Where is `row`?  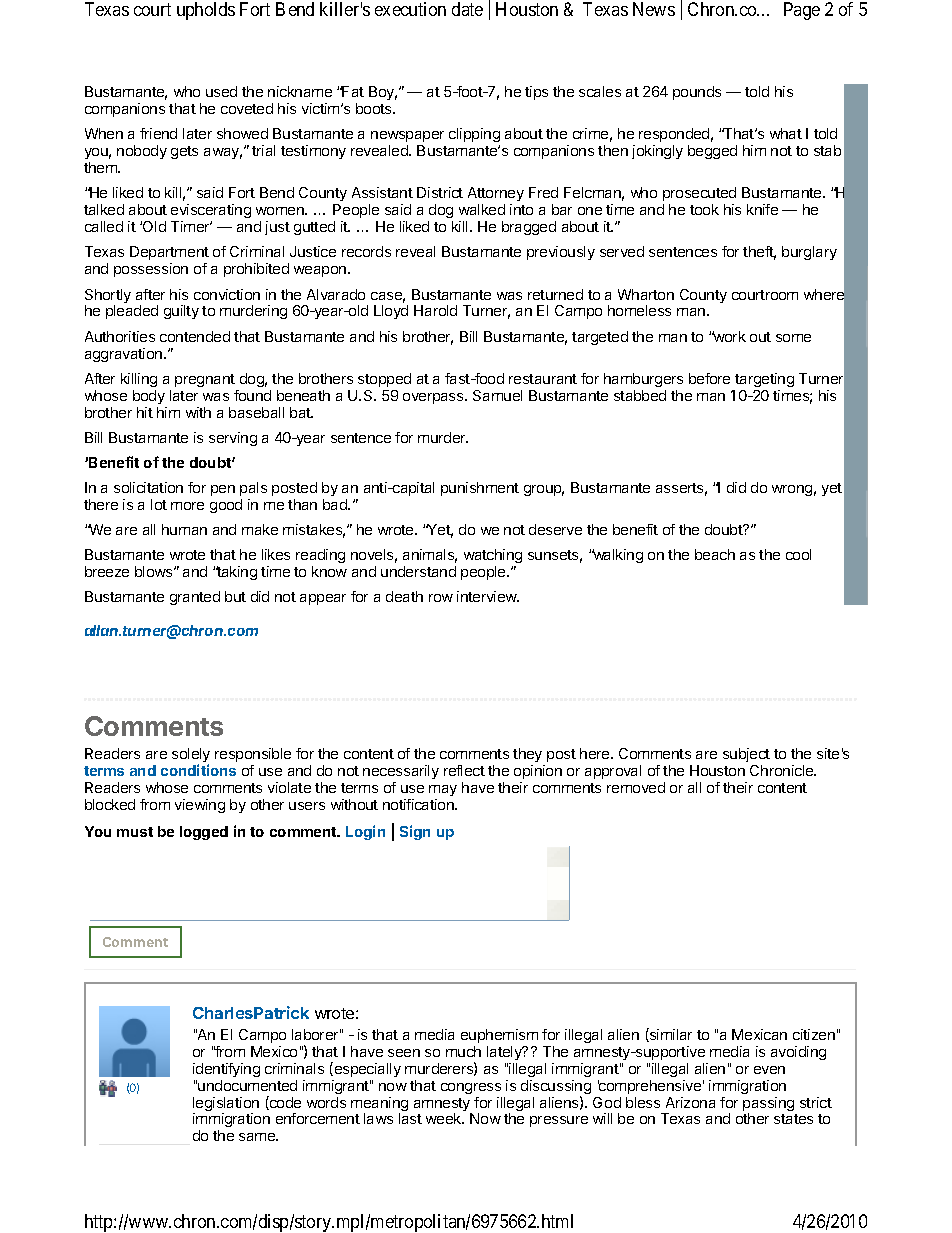
row is located at coordinates (441, 598).
